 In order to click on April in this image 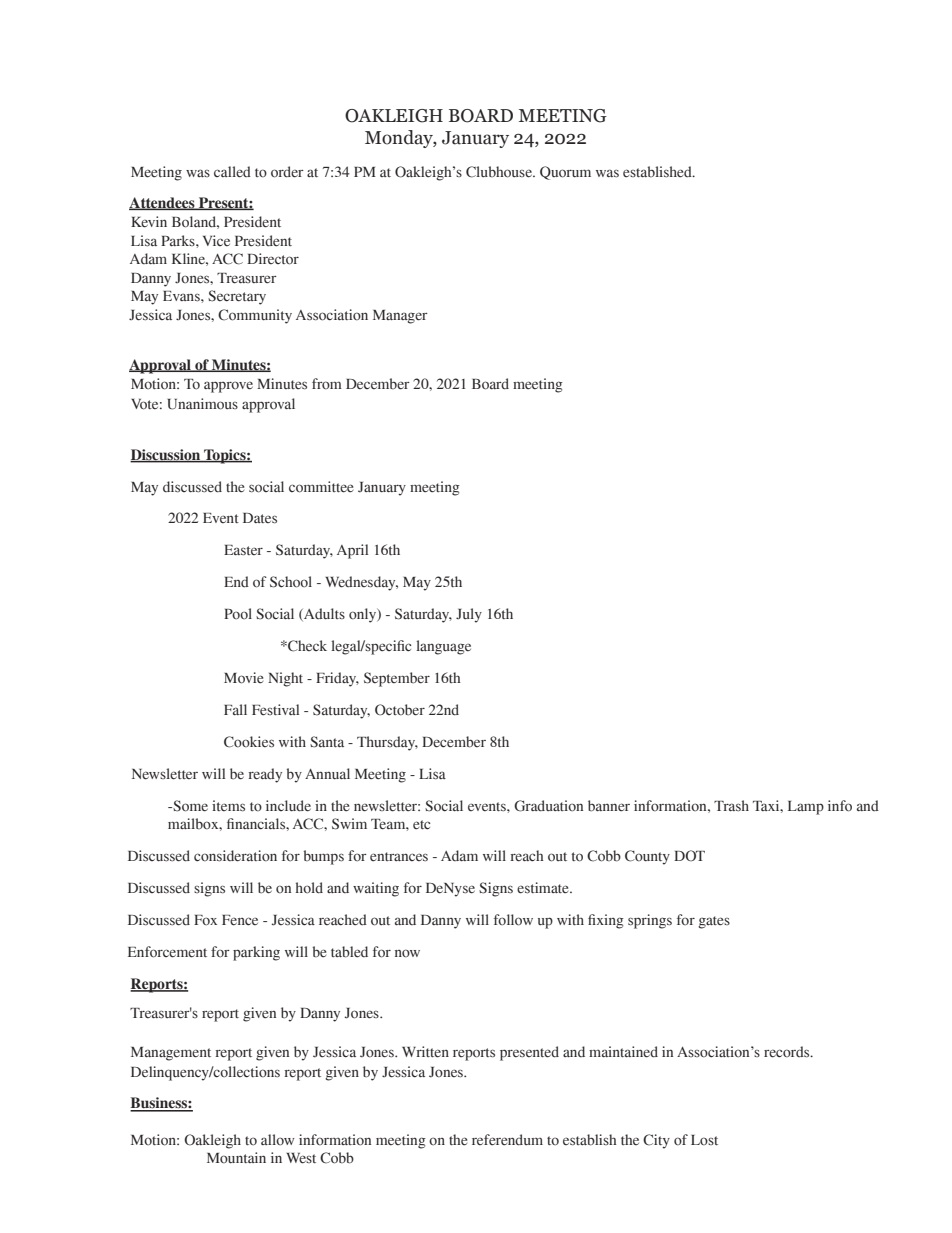, I will do `click(352, 551)`.
